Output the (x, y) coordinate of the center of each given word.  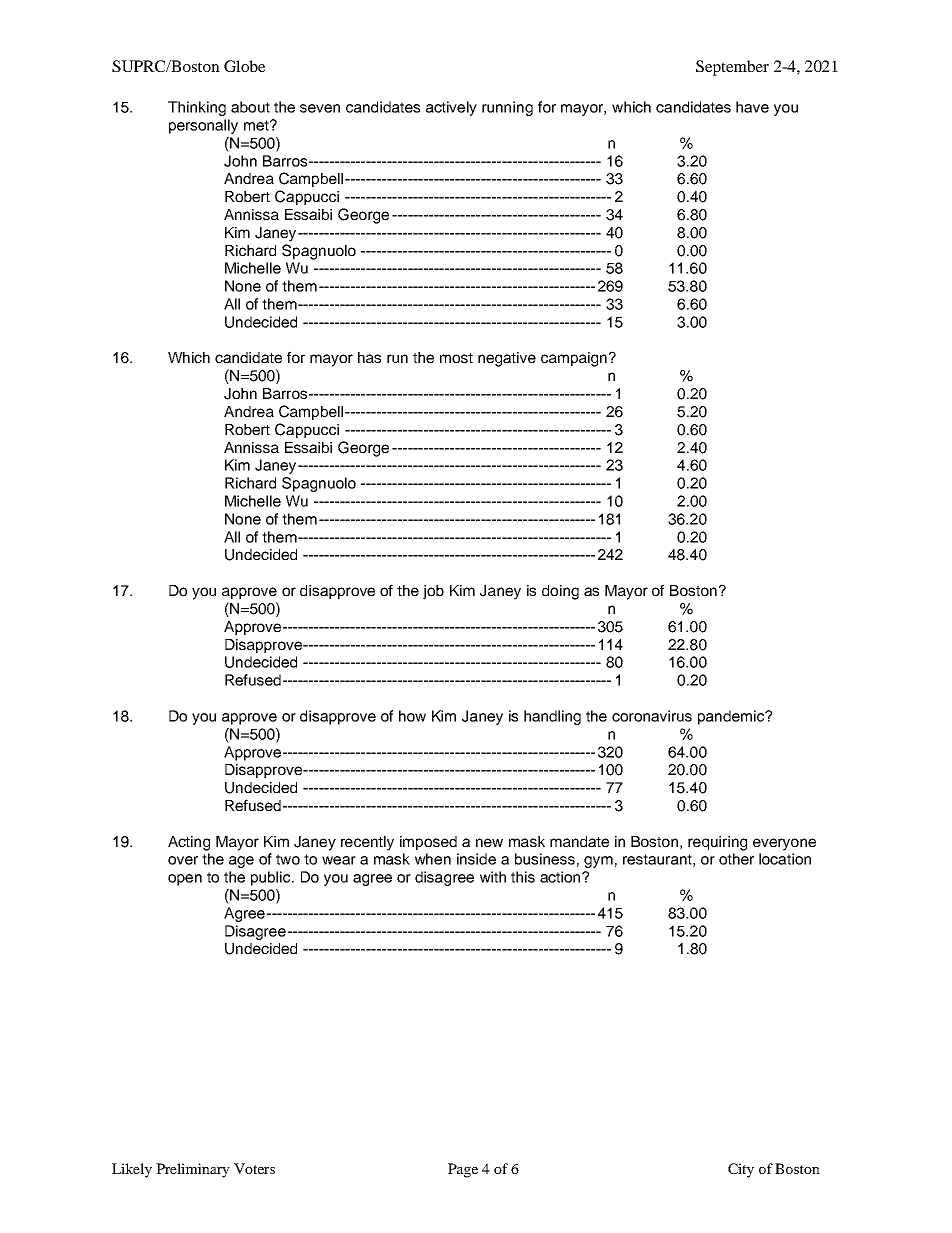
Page (463, 1170)
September (732, 68)
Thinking (197, 108)
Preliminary (193, 1170)
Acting (189, 843)
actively (451, 108)
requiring (717, 843)
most (456, 358)
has (369, 357)
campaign (574, 359)
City (741, 1170)
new (489, 842)
